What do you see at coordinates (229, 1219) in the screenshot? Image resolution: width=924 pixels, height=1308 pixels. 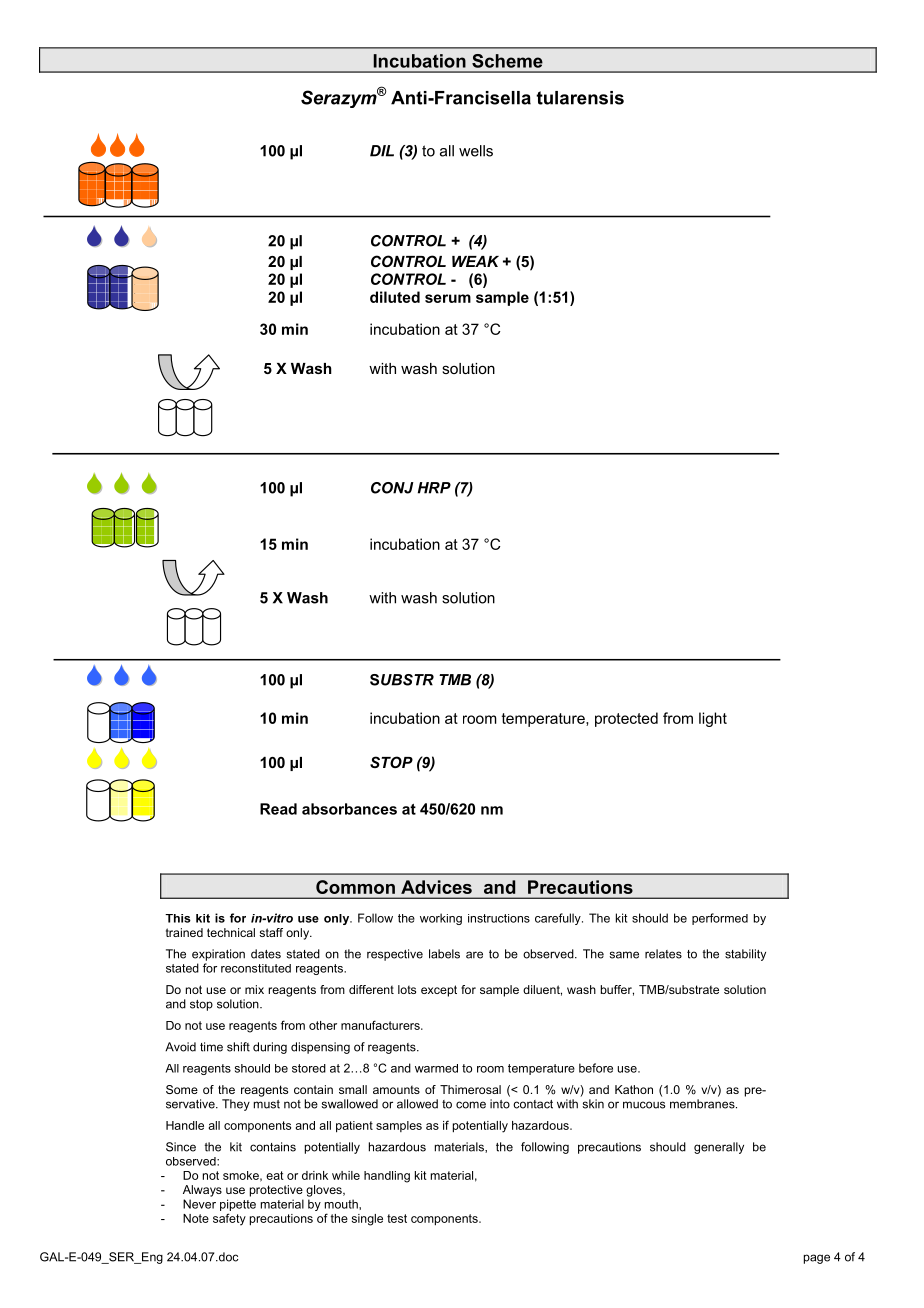 I see `safety` at bounding box center [229, 1219].
